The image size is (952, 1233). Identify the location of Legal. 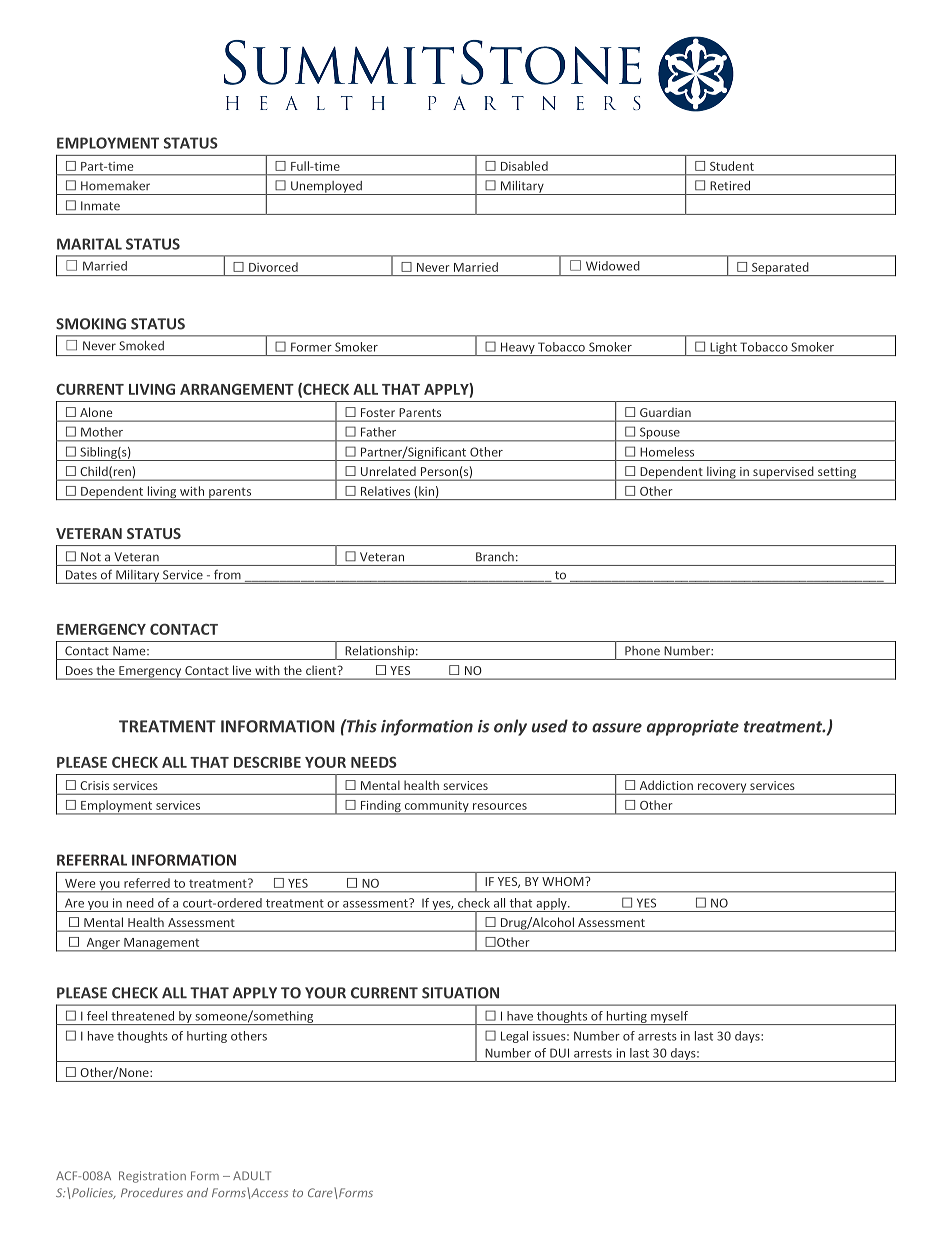
(514, 1037).
